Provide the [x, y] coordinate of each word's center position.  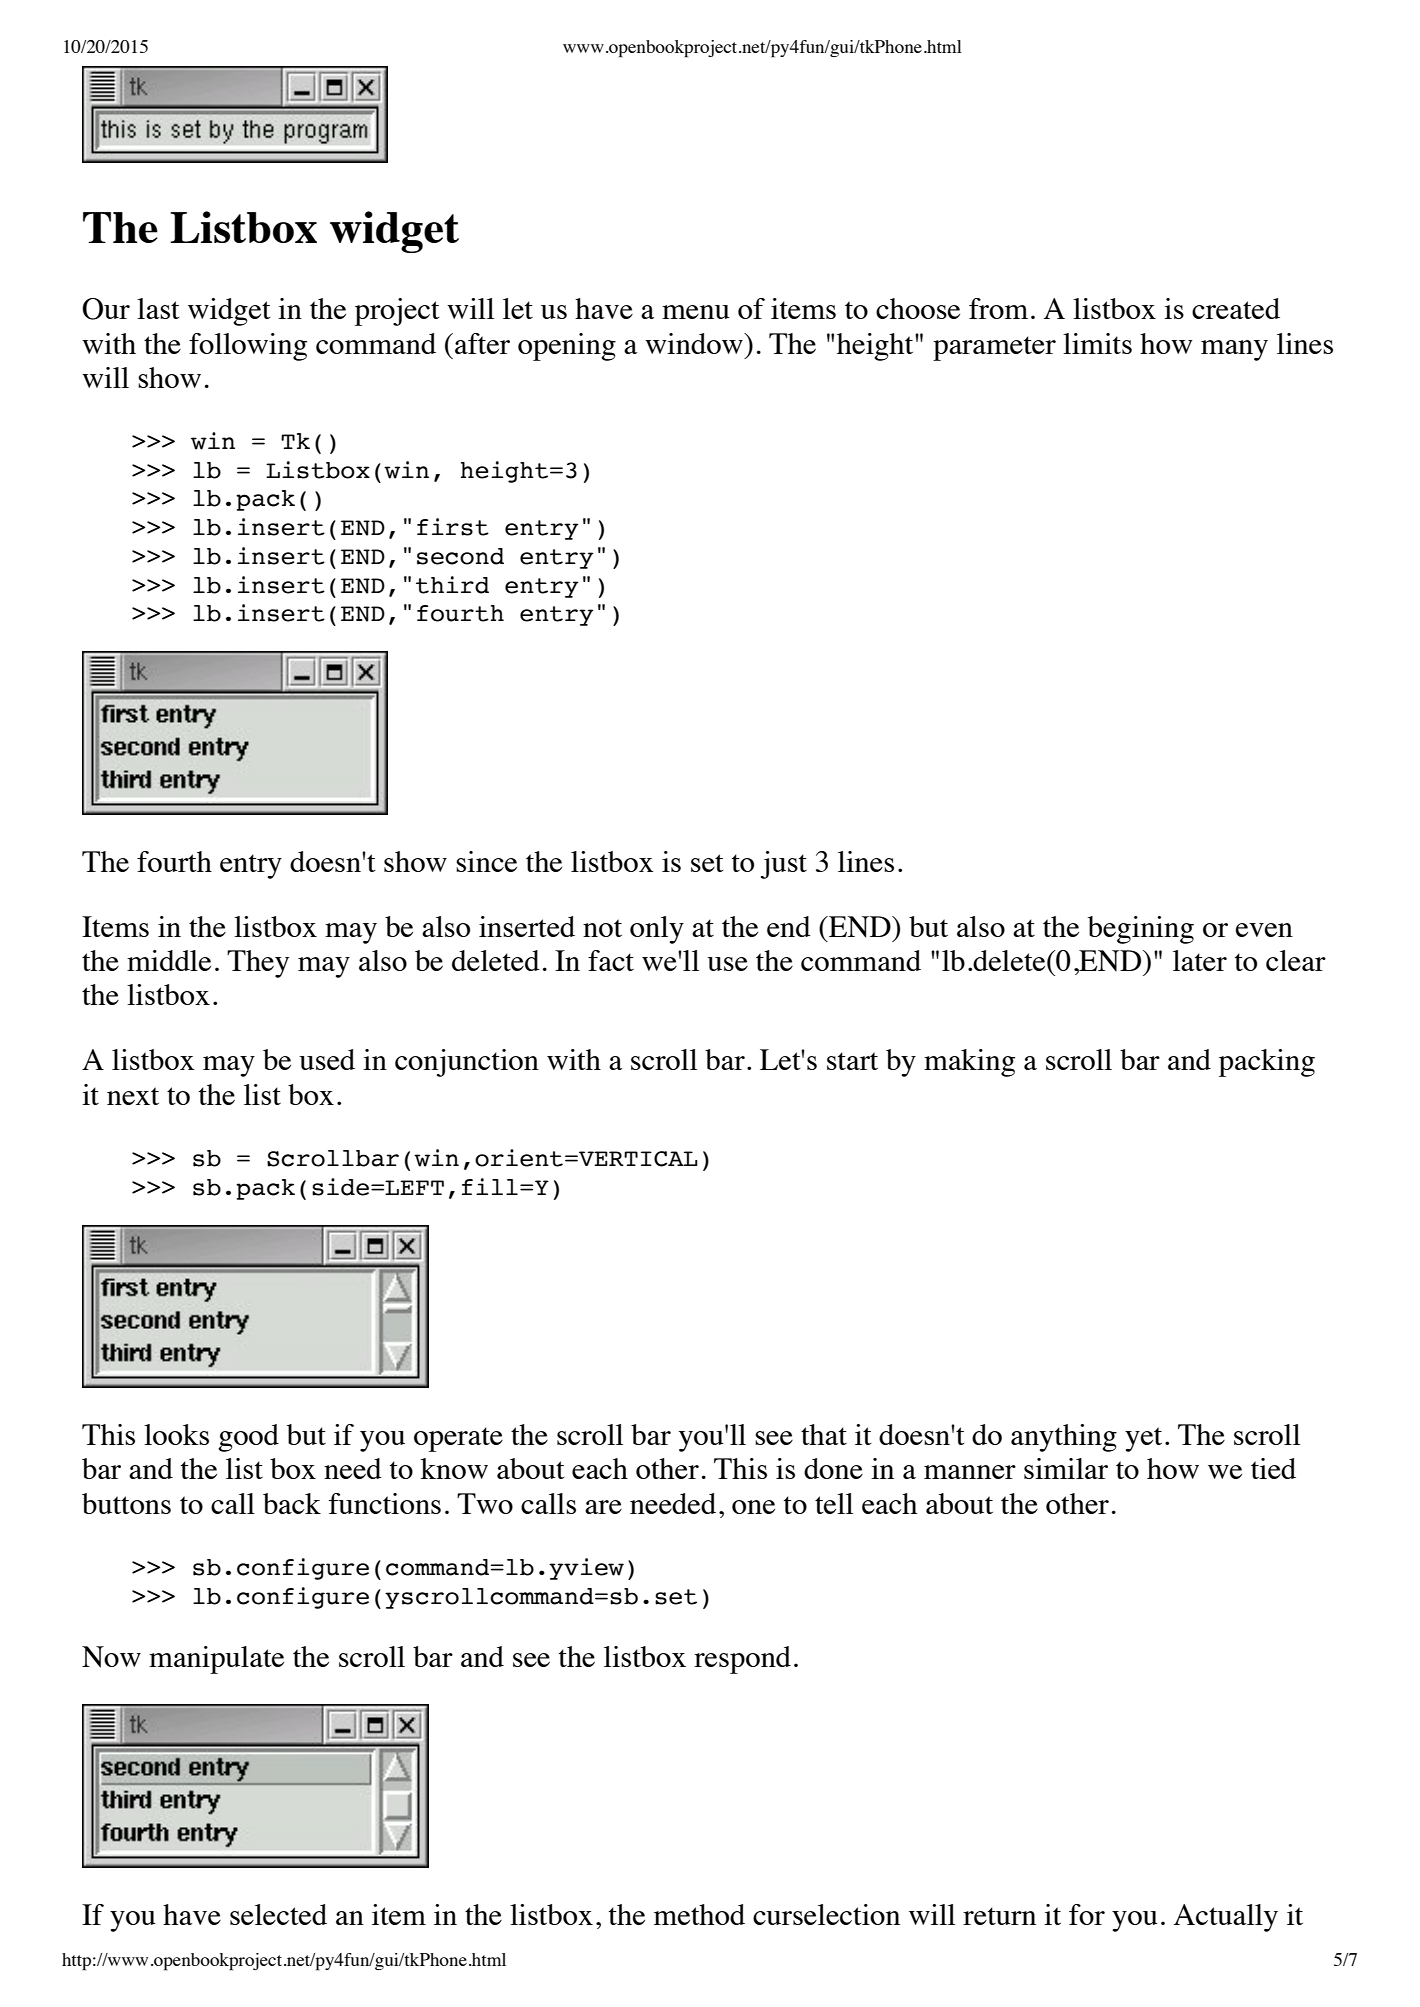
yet [1143, 1439]
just [784, 865]
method [699, 1914]
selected [278, 1914]
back [292, 1503]
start [852, 1061]
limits [1097, 343]
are [603, 1507]
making [969, 1063]
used [327, 1059]
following [248, 347]
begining [1141, 930]
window [695, 343]
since [486, 861]
